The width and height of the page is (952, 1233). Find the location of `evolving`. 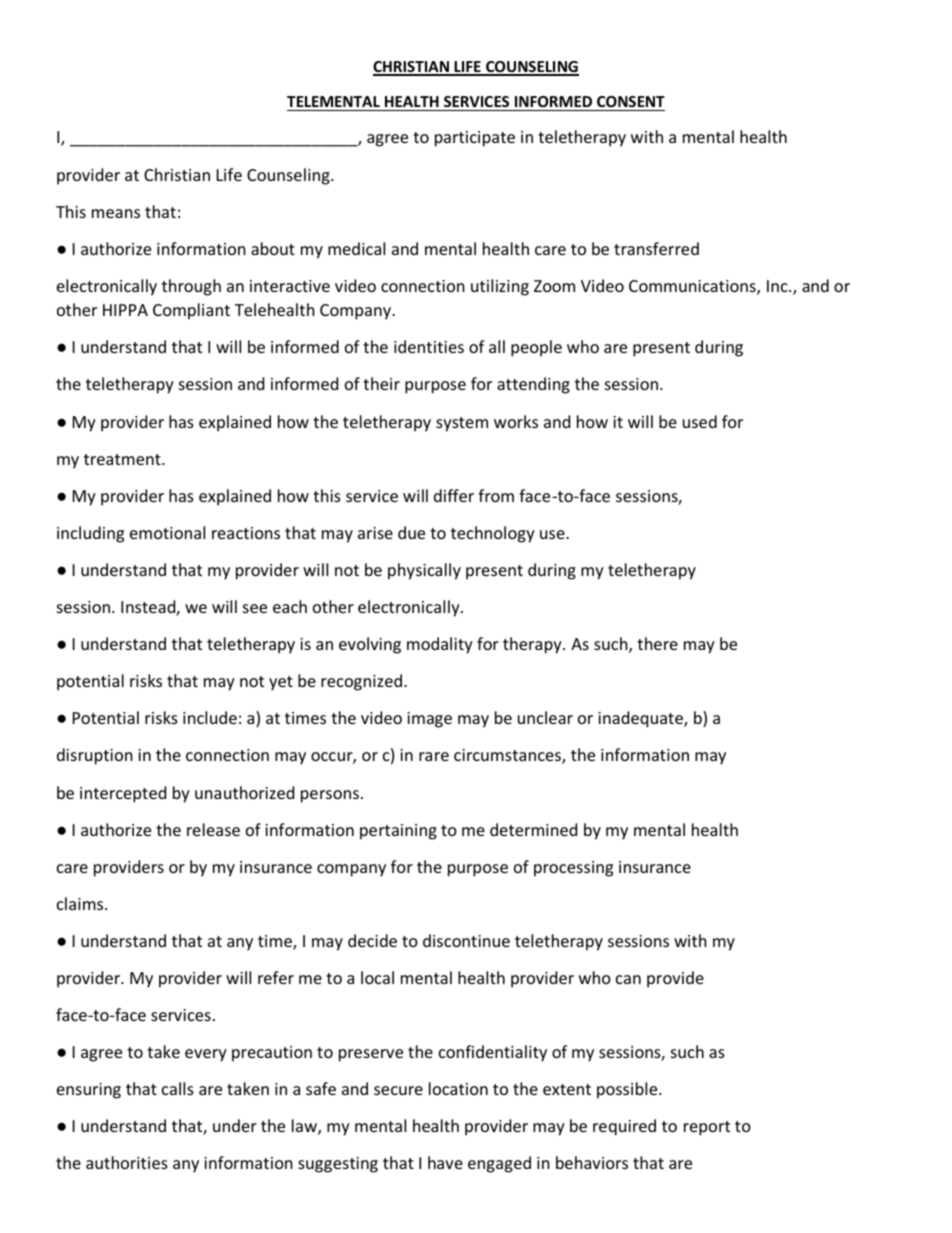

evolving is located at coordinates (370, 645).
